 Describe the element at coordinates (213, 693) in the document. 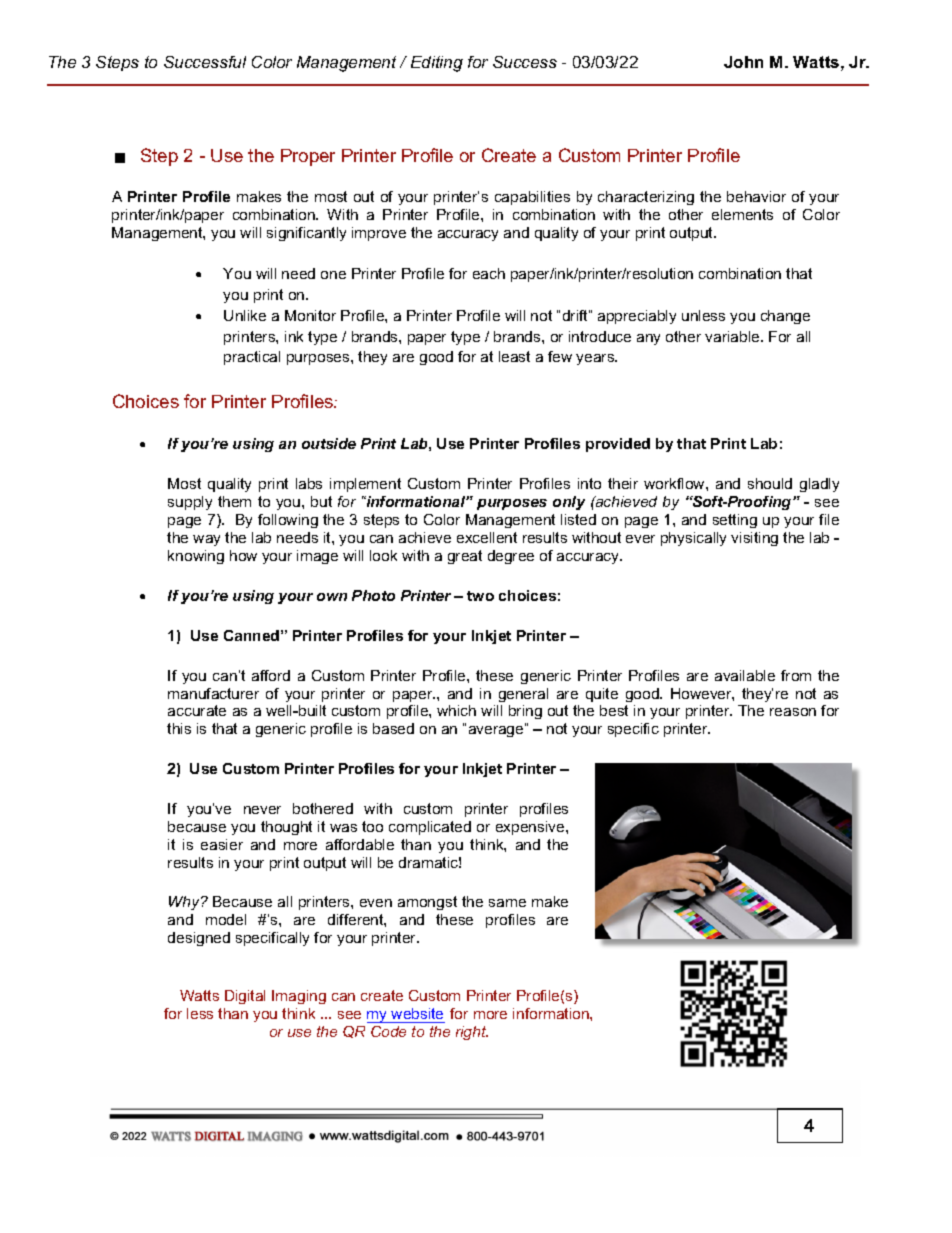

I see `manufacturer` at that location.
